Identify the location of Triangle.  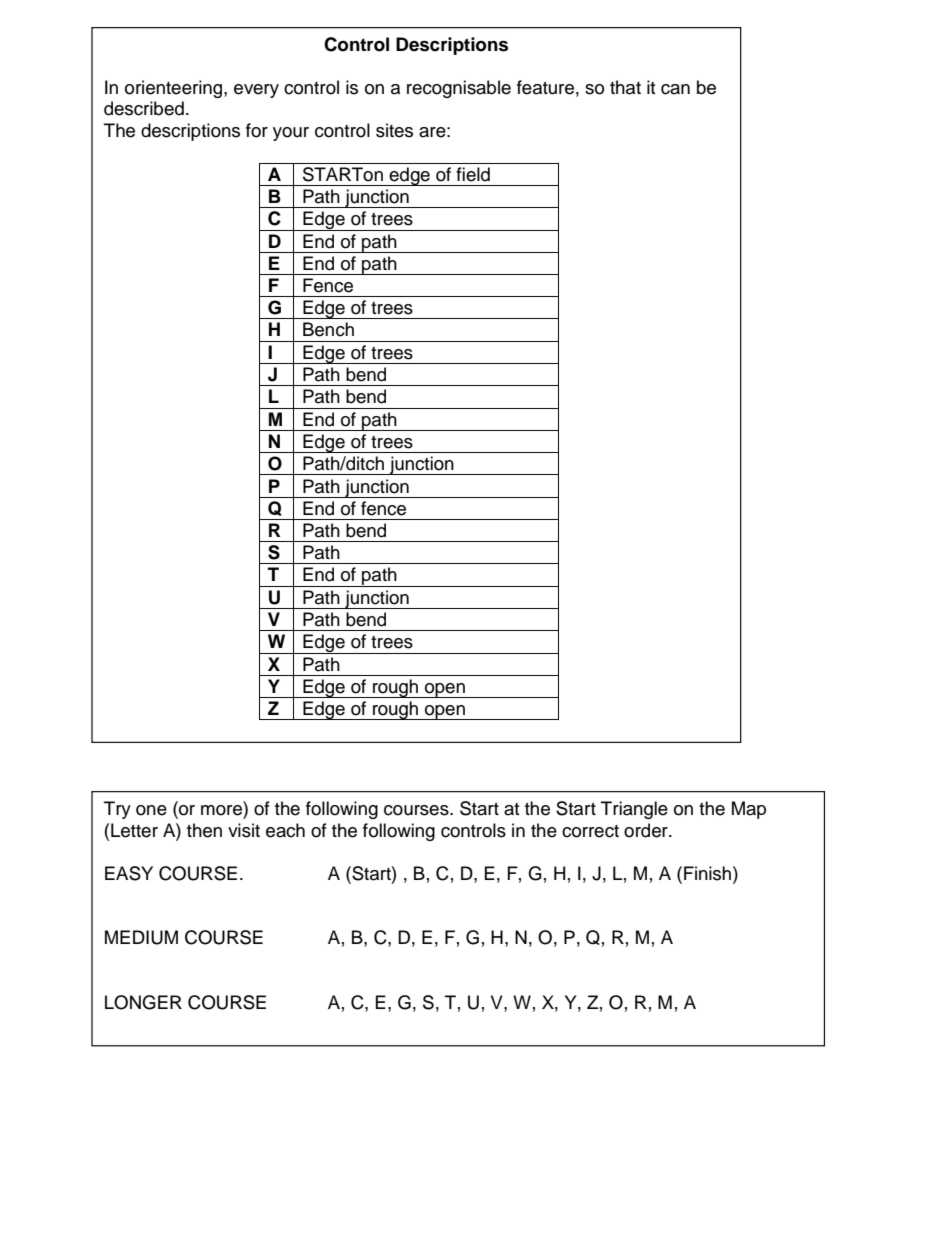
(634, 810).
